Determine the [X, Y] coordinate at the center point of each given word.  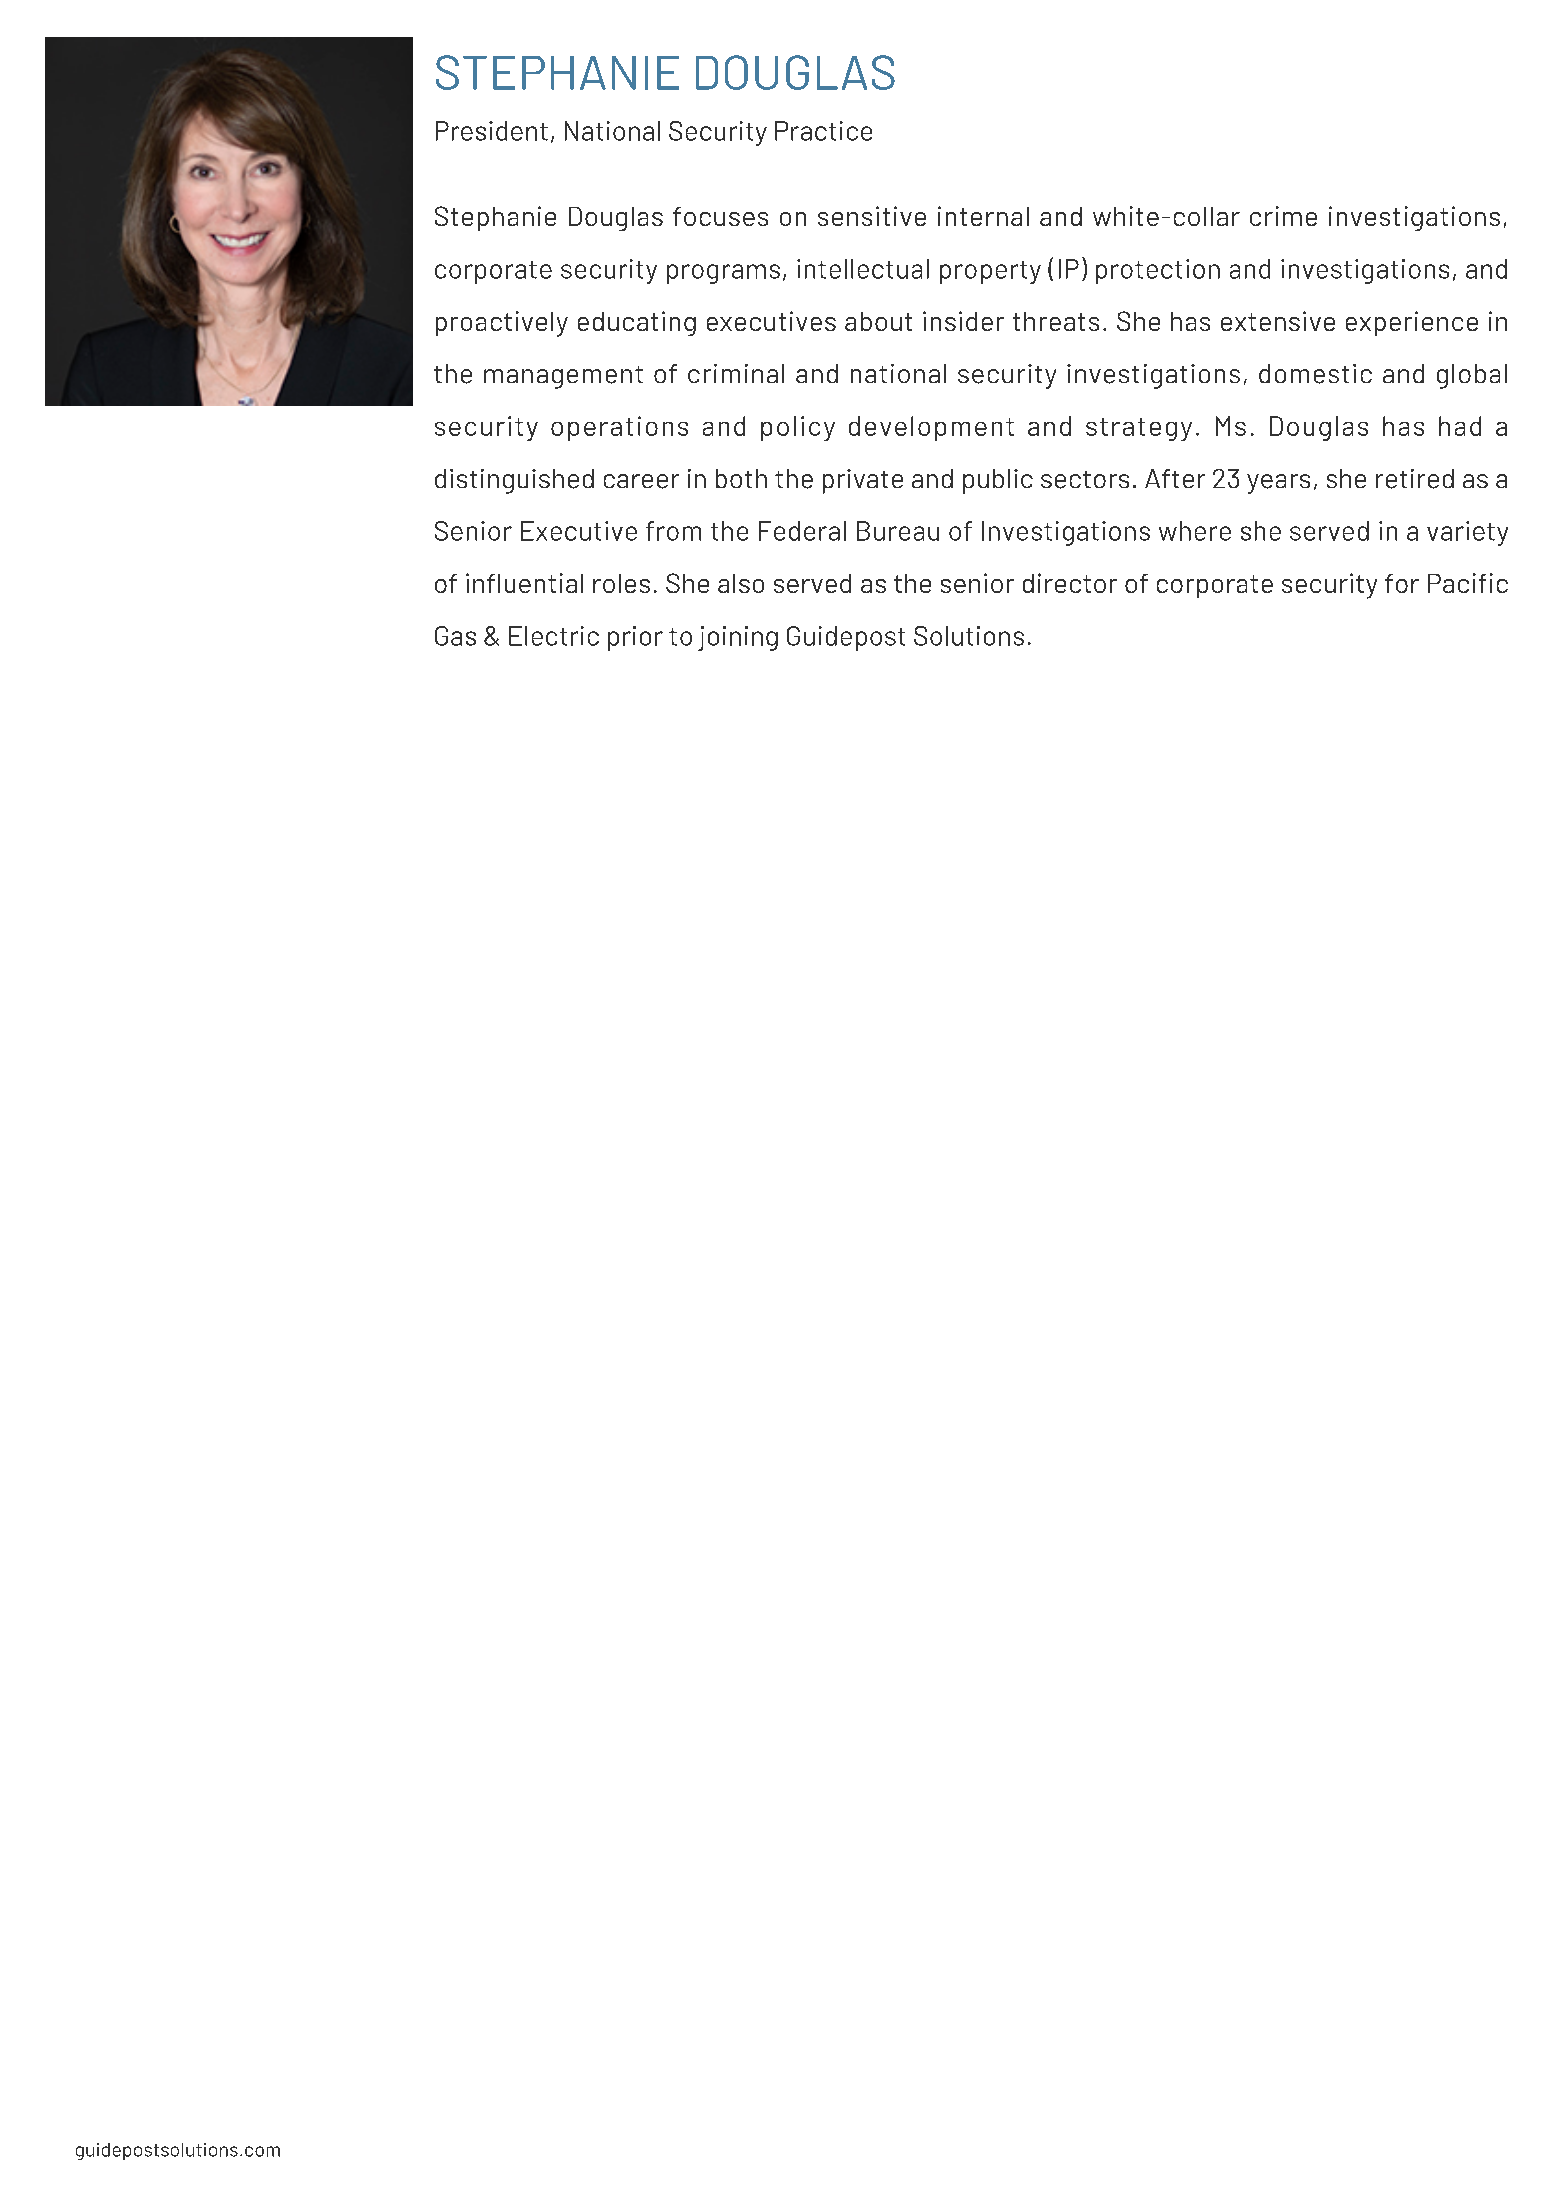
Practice [823, 131]
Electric [554, 636]
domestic [1315, 374]
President [492, 131]
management [563, 377]
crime [1283, 216]
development [931, 428]
